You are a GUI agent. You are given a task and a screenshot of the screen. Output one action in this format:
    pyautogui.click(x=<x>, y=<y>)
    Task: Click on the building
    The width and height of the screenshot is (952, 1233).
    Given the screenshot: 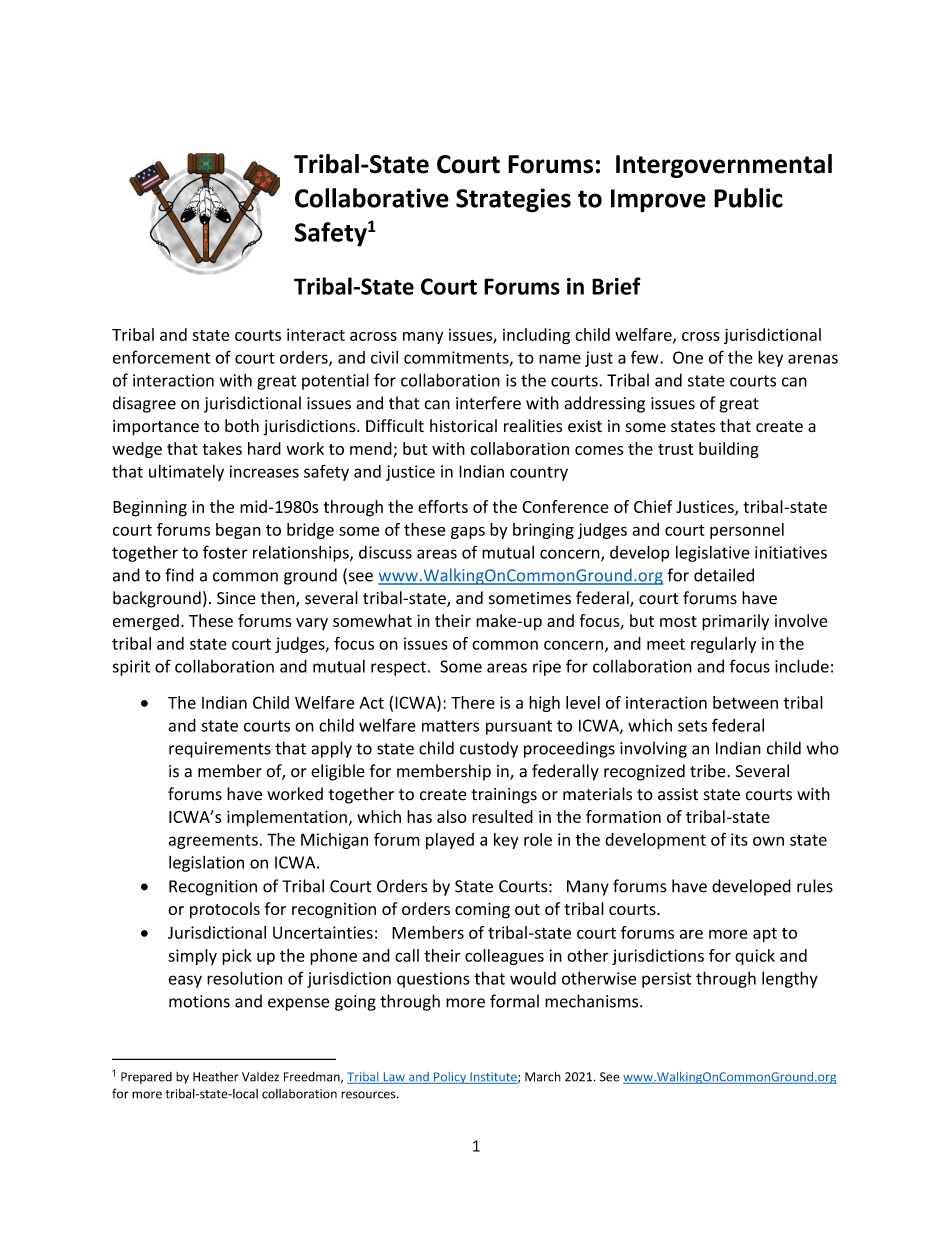 What is the action you would take?
    pyautogui.click(x=729, y=450)
